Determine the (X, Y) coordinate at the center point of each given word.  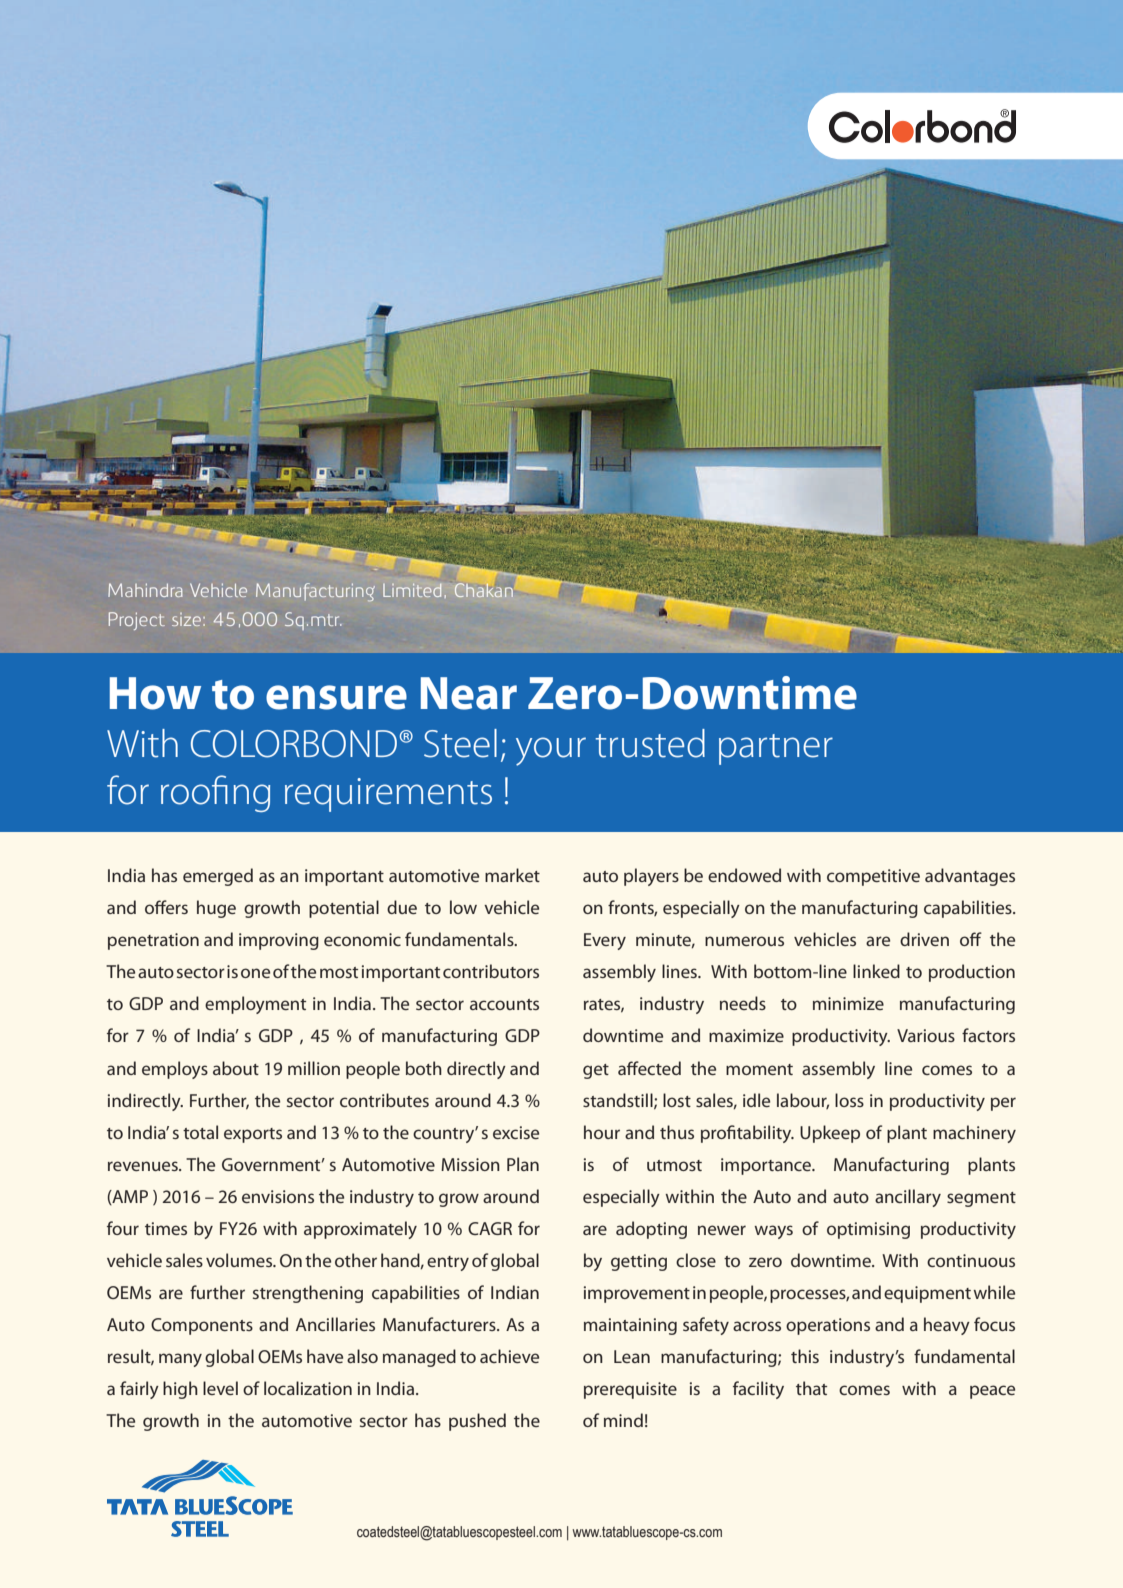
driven (924, 939)
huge (216, 909)
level (220, 1388)
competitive (873, 877)
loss (849, 1100)
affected (649, 1068)
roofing (215, 793)
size (186, 619)
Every (605, 941)
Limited (412, 590)
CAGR (490, 1228)
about (236, 1068)
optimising (868, 1230)
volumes (240, 1260)
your (551, 751)
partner (776, 749)
